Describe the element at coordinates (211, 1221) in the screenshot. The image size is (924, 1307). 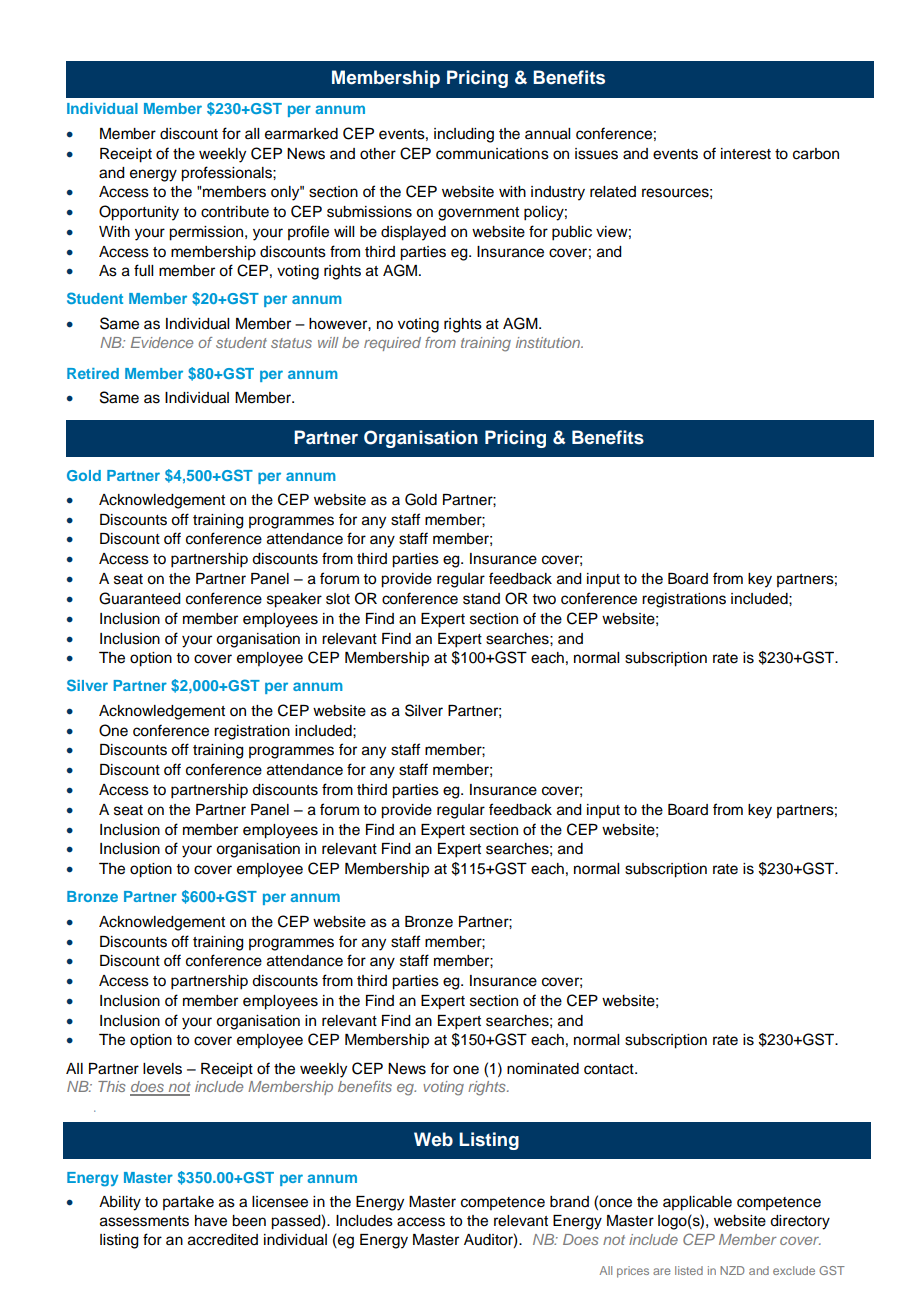
I see `have` at that location.
